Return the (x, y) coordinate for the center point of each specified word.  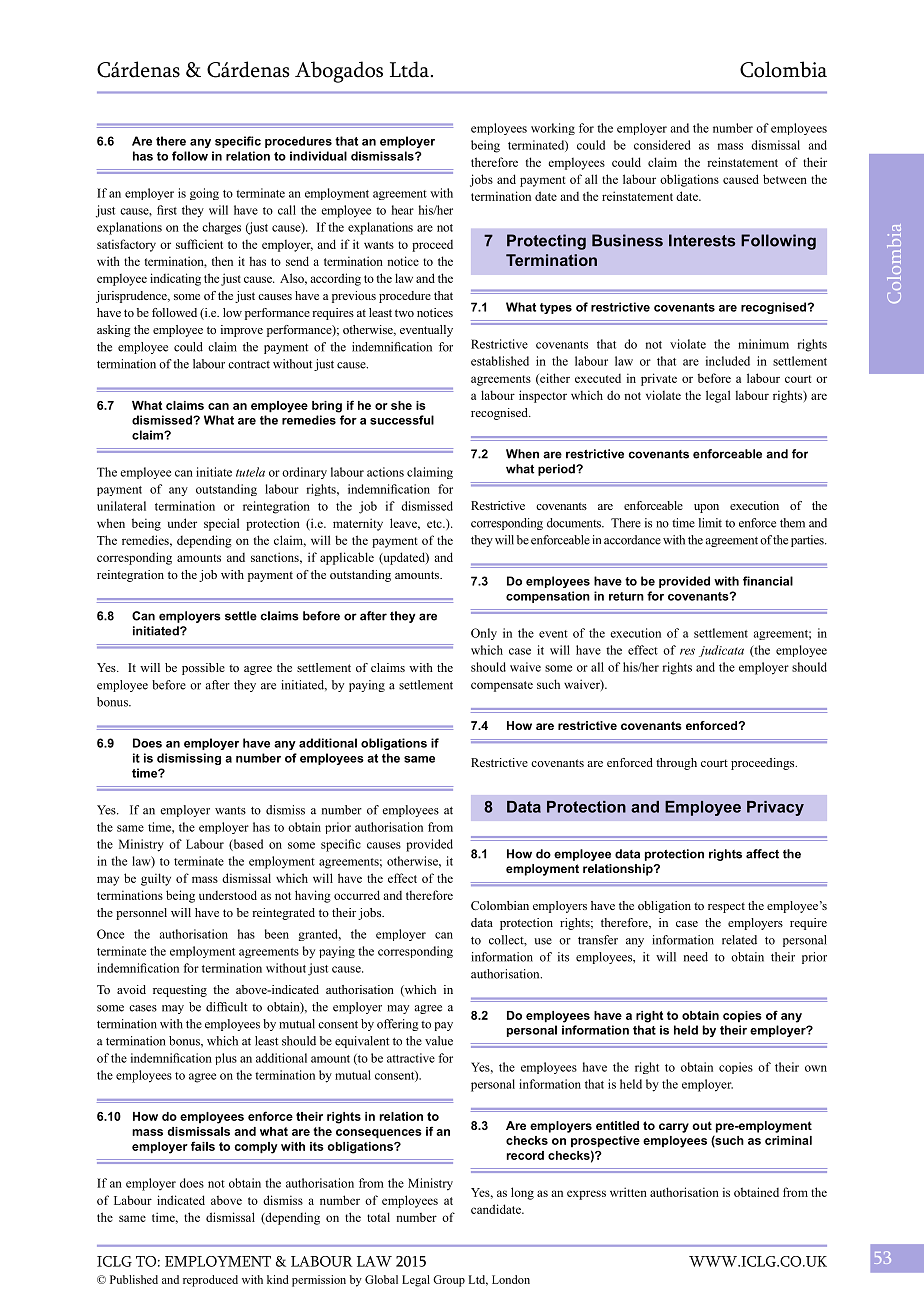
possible (203, 669)
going (204, 194)
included (728, 361)
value (439, 1041)
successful (402, 420)
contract (249, 365)
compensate (502, 686)
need (696, 957)
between (785, 179)
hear (403, 210)
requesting (180, 991)
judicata (721, 651)
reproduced (210, 1281)
